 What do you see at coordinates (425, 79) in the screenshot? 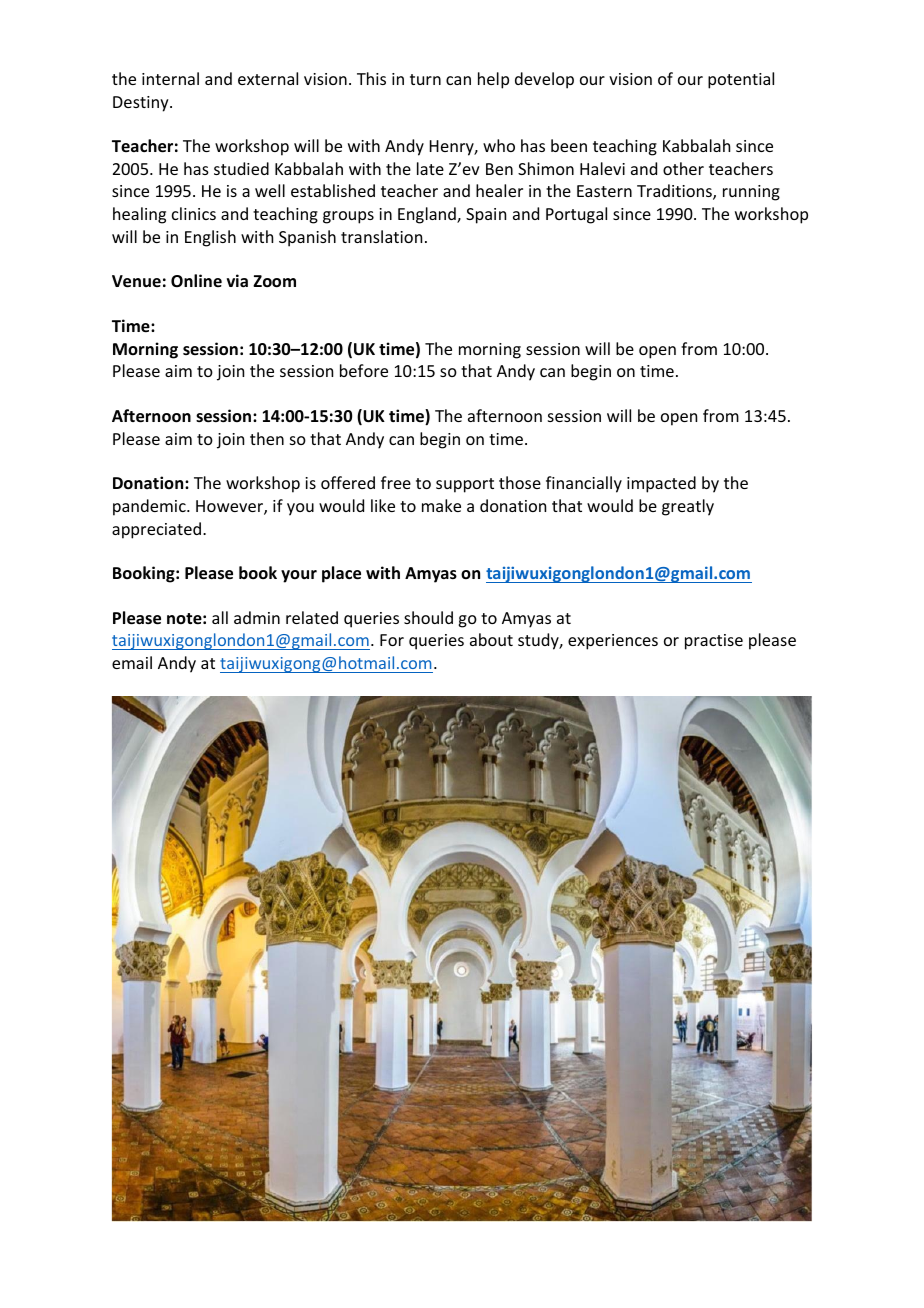
I see `turn` at bounding box center [425, 79].
